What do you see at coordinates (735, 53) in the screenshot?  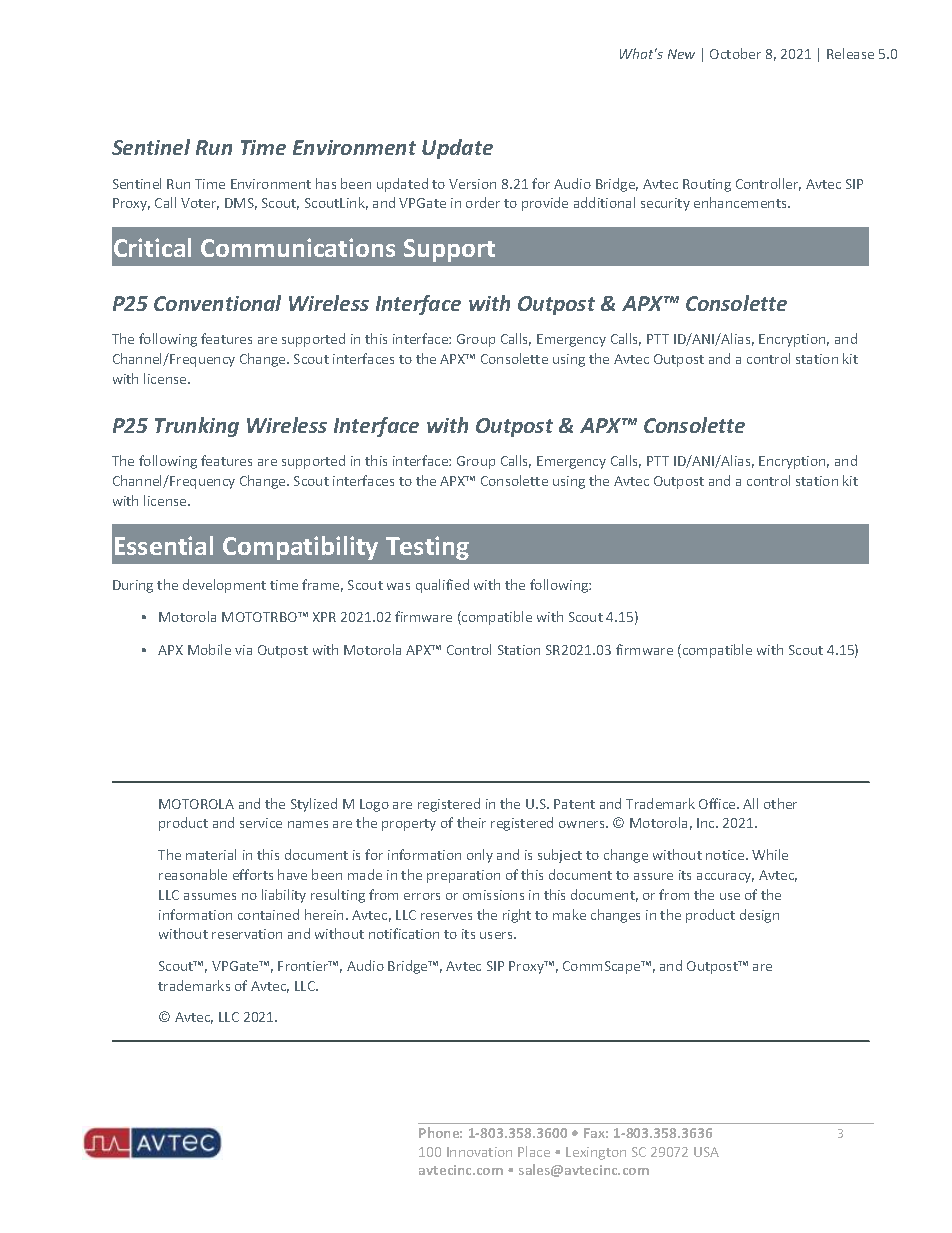 I see `October` at bounding box center [735, 53].
